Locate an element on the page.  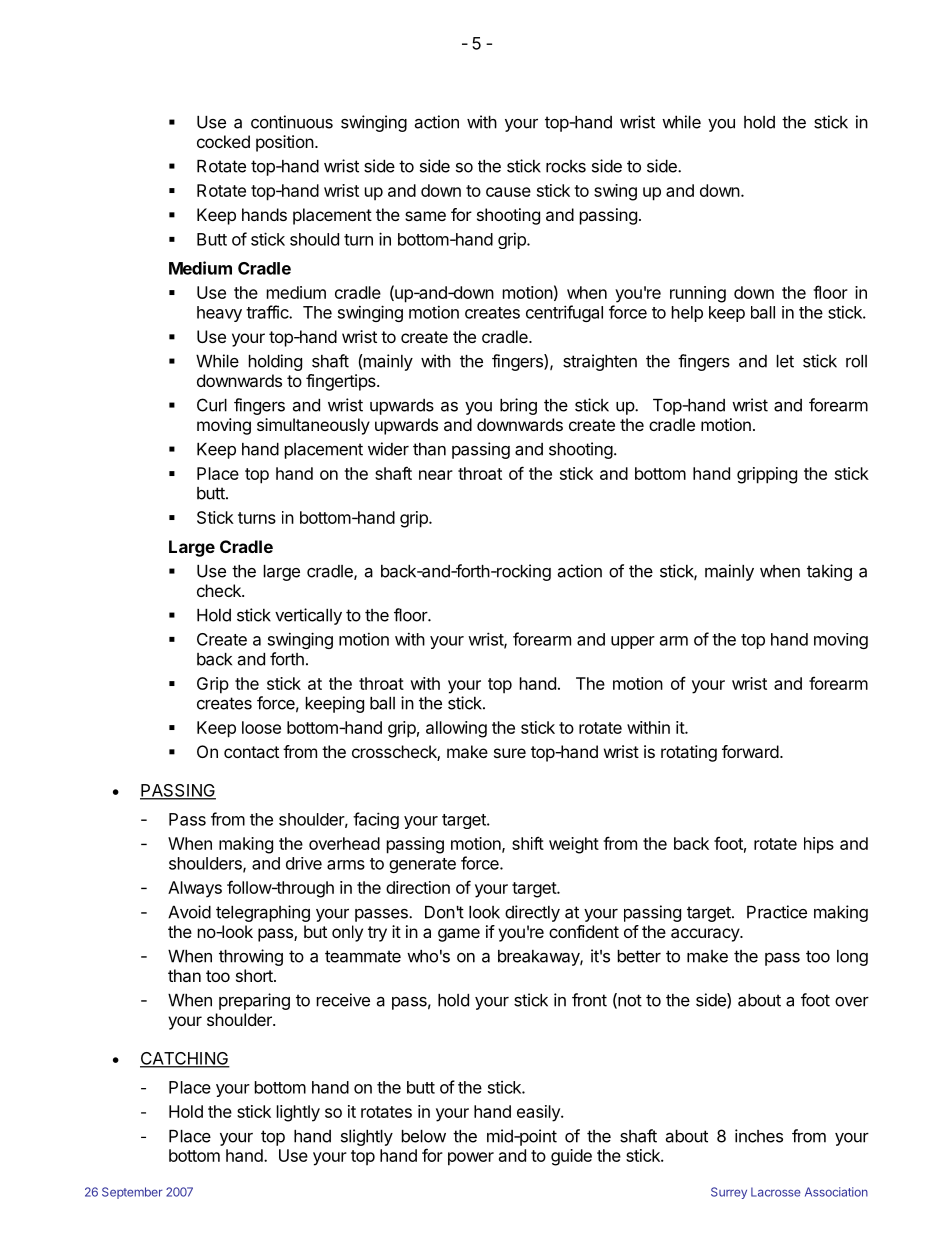
running is located at coordinates (698, 294).
